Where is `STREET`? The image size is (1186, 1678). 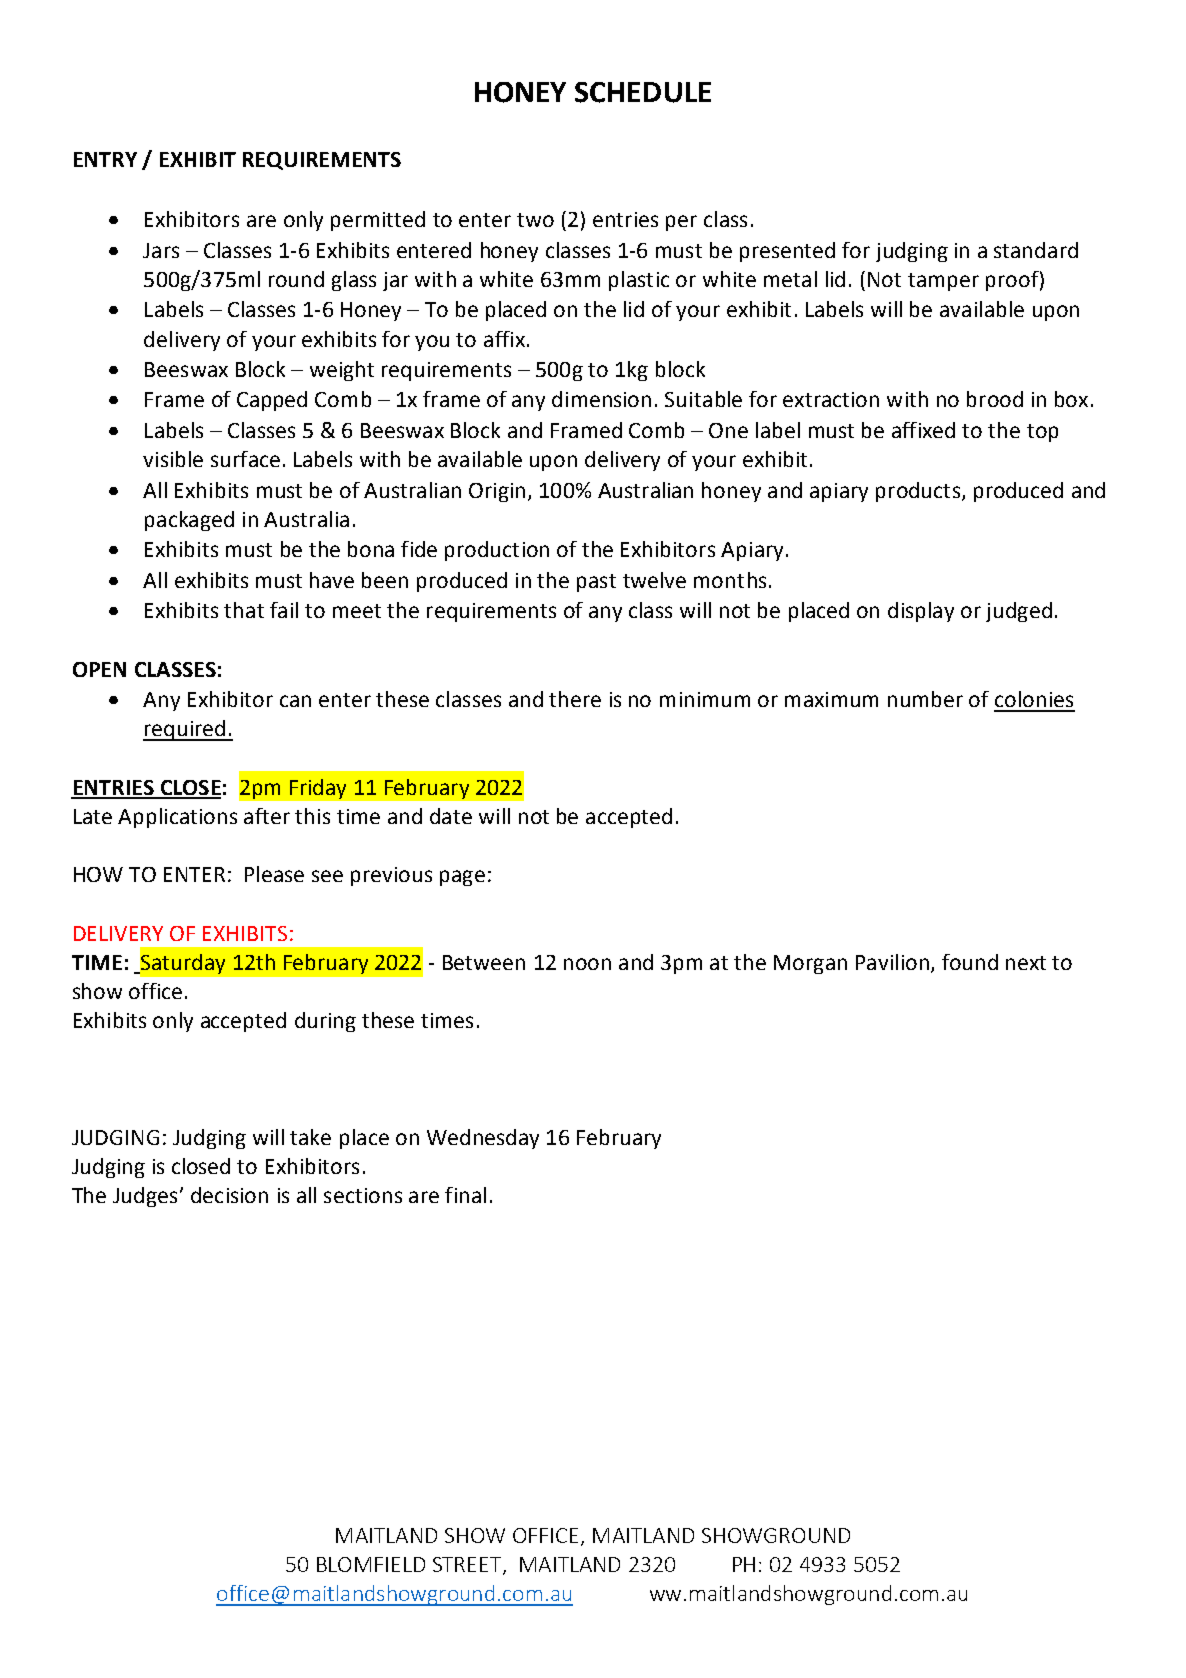 STREET is located at coordinates (468, 1566).
